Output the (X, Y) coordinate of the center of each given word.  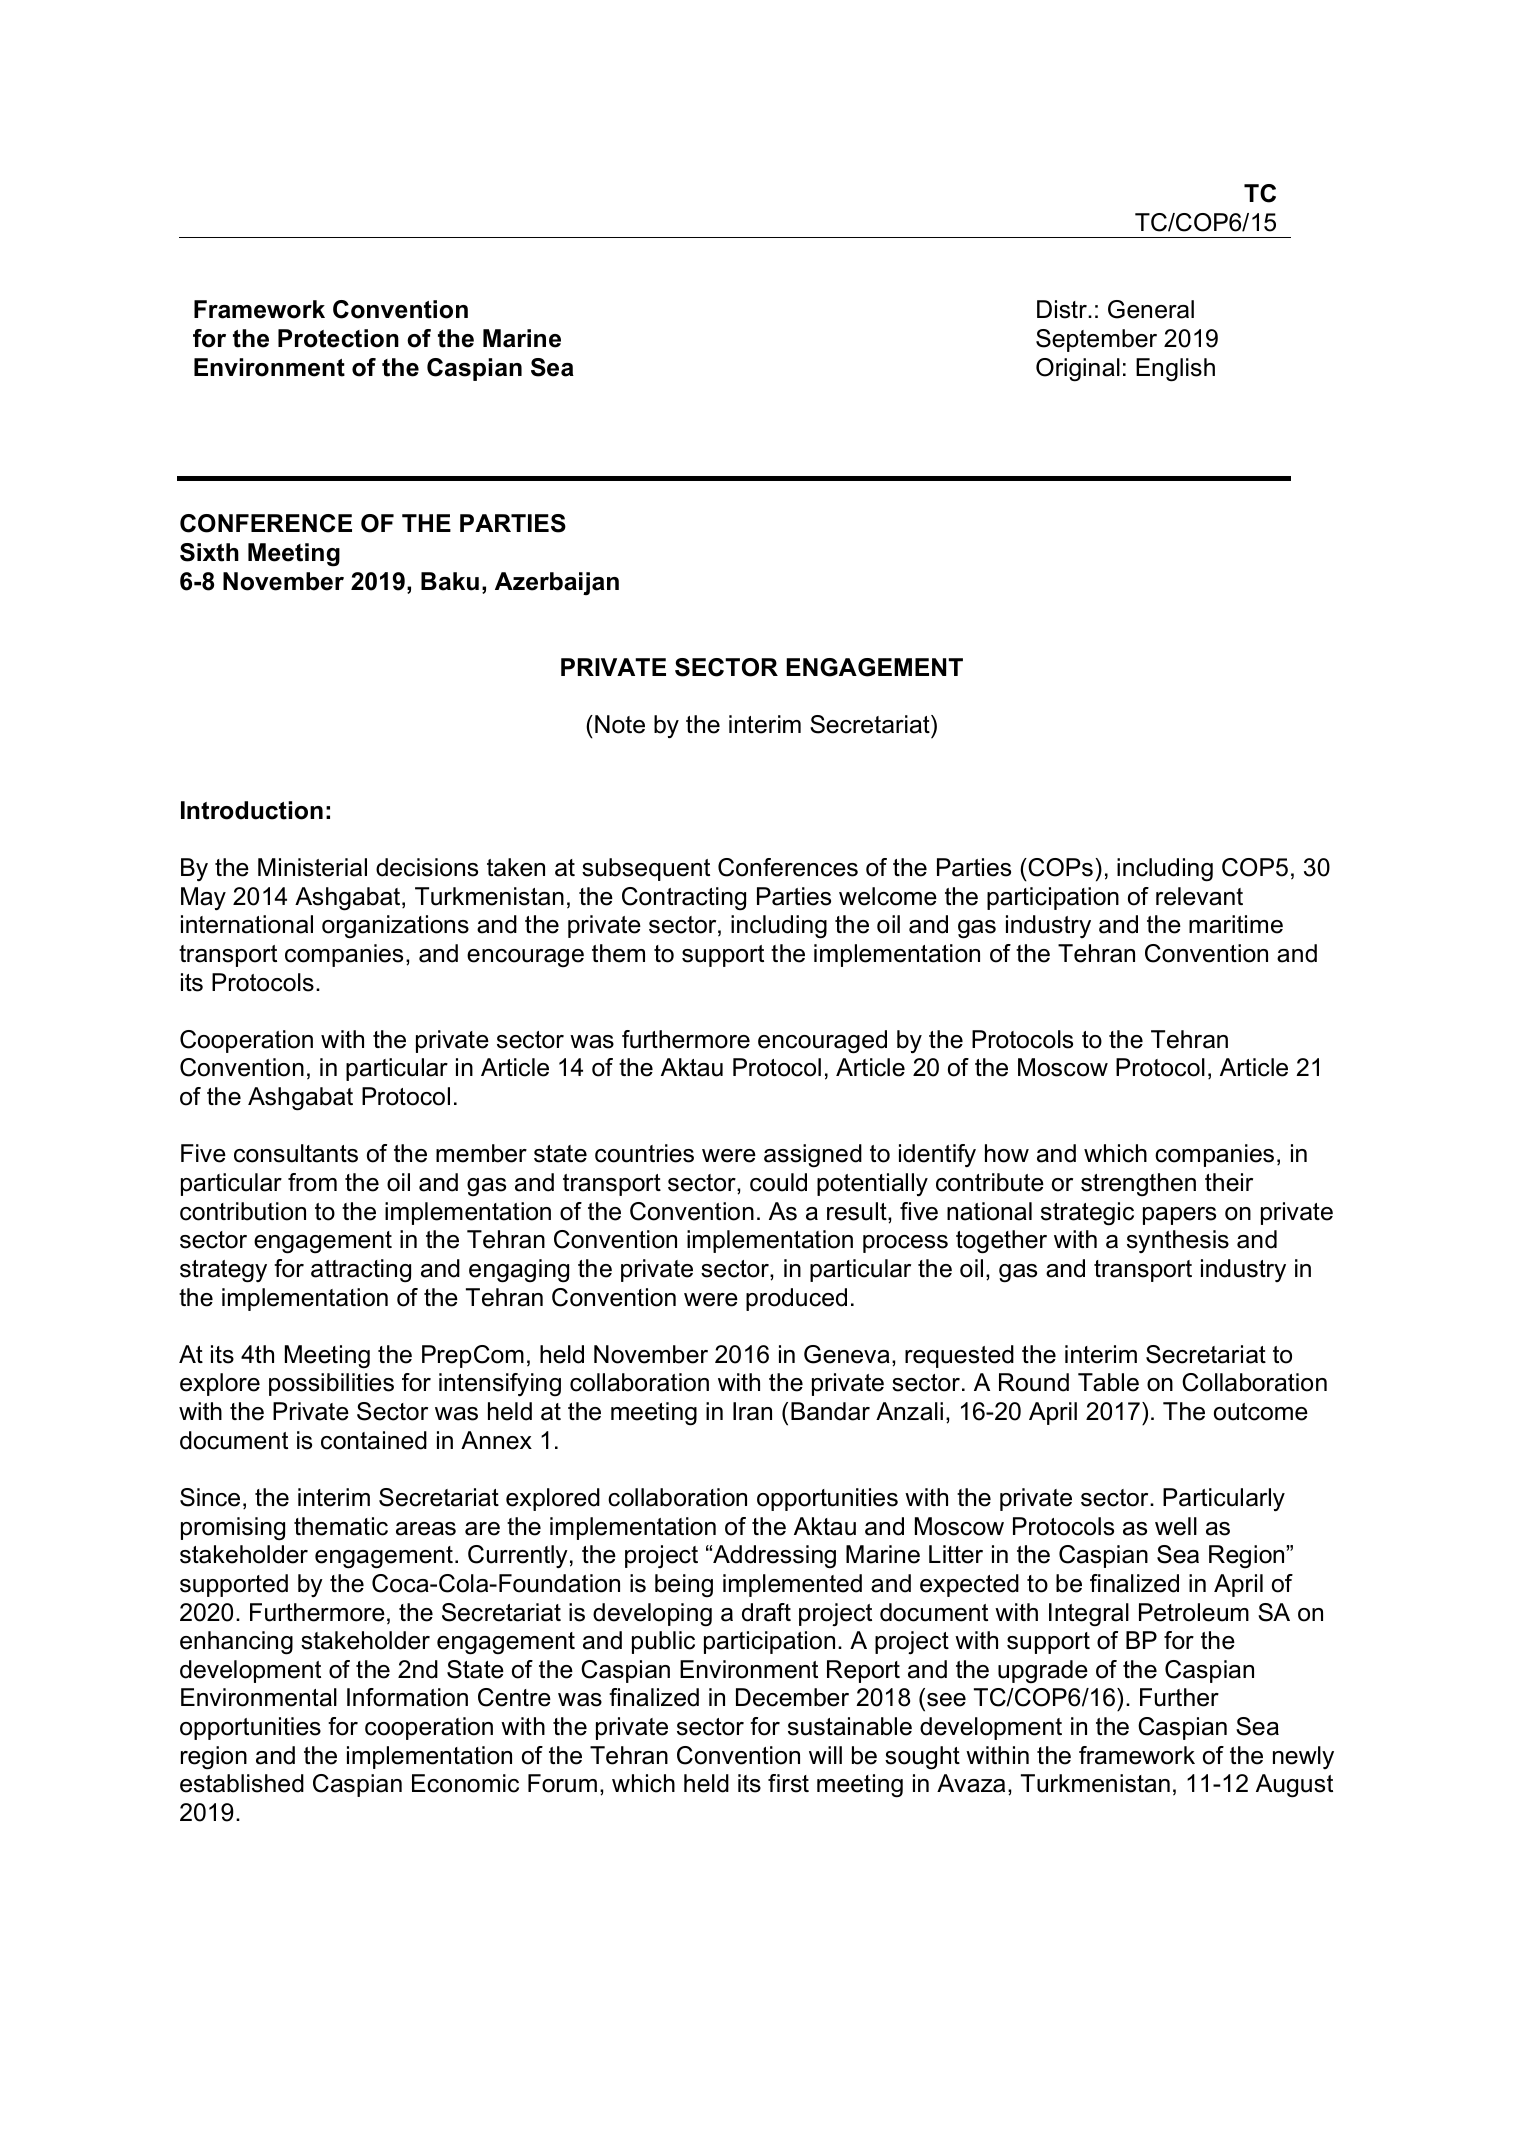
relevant (1199, 896)
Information (407, 1697)
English (1175, 370)
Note (620, 724)
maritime (1236, 924)
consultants (296, 1153)
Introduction (252, 810)
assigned (813, 1156)
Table (1108, 1382)
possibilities (331, 1384)
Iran (752, 1411)
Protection (338, 338)
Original (1078, 370)
